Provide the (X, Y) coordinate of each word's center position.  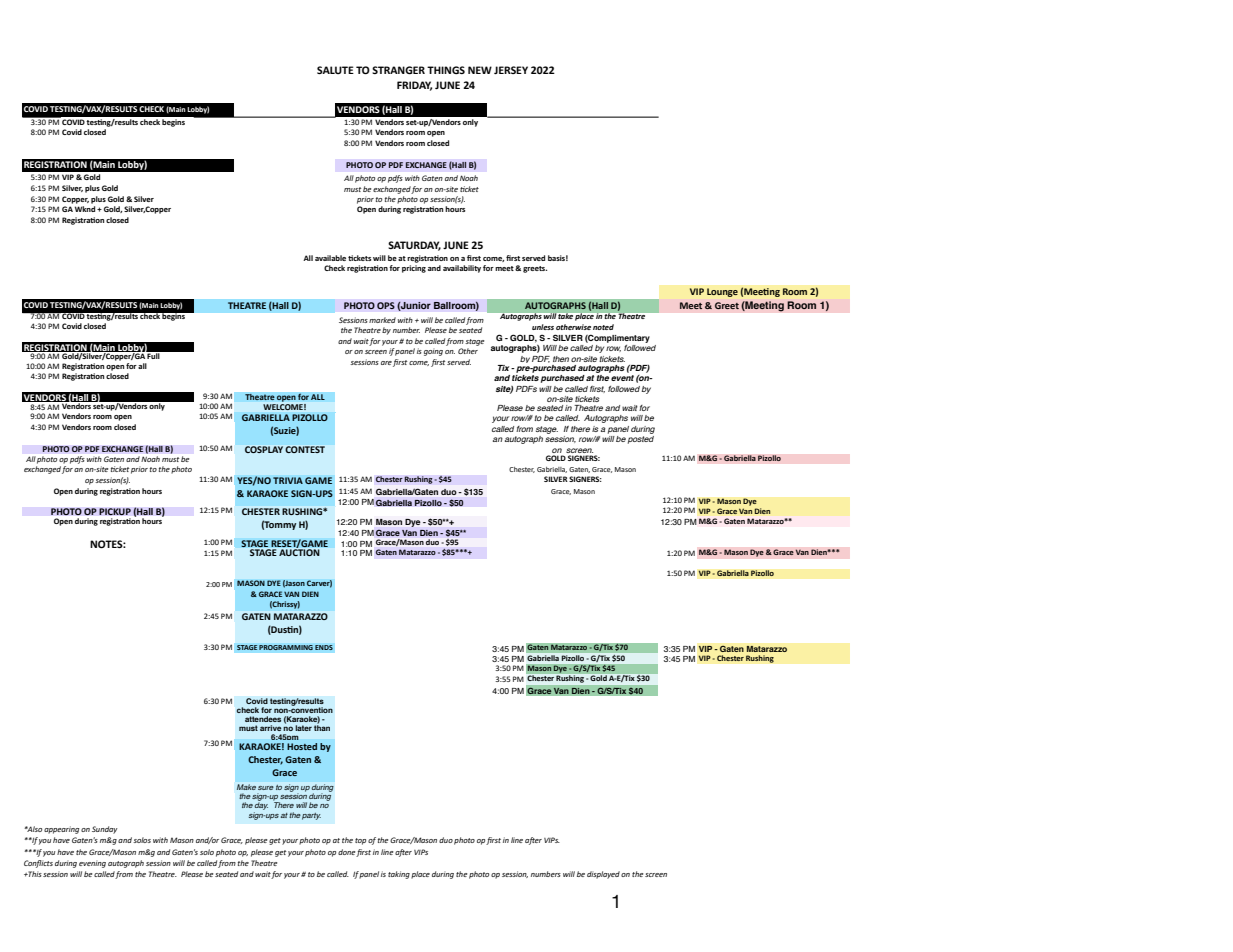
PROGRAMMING (286, 647)
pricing (414, 269)
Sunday (104, 830)
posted (641, 438)
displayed (603, 875)
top (360, 841)
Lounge (722, 292)
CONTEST (305, 449)
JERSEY (511, 70)
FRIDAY (414, 86)
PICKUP (115, 512)
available (332, 258)
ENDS (324, 647)
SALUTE (335, 70)
